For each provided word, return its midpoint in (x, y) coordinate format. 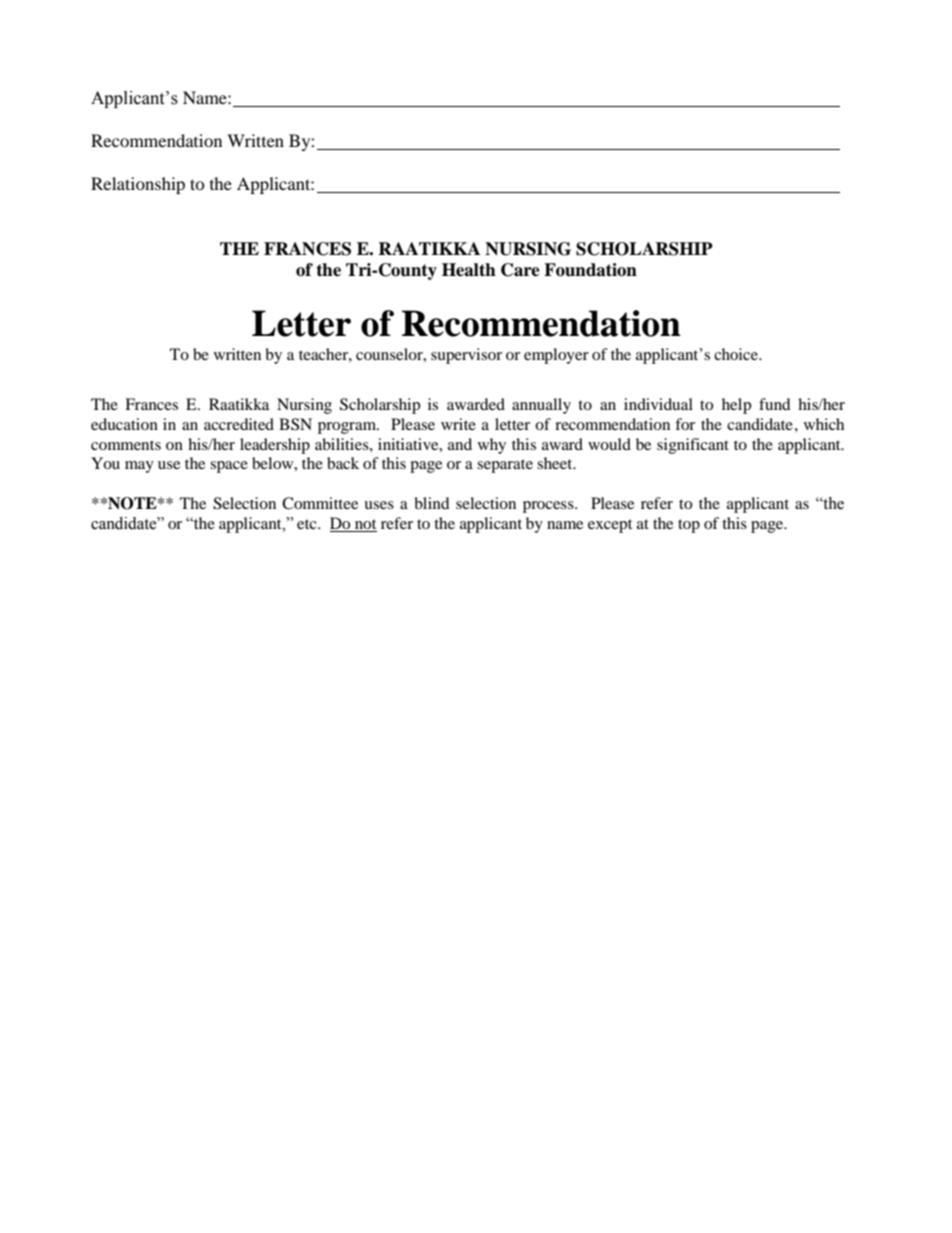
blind (432, 503)
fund (775, 404)
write (458, 424)
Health (469, 270)
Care (520, 270)
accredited (239, 424)
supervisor (466, 356)
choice (737, 354)
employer (556, 356)
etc (308, 524)
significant (693, 446)
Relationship (138, 185)
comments (126, 445)
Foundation (590, 270)
